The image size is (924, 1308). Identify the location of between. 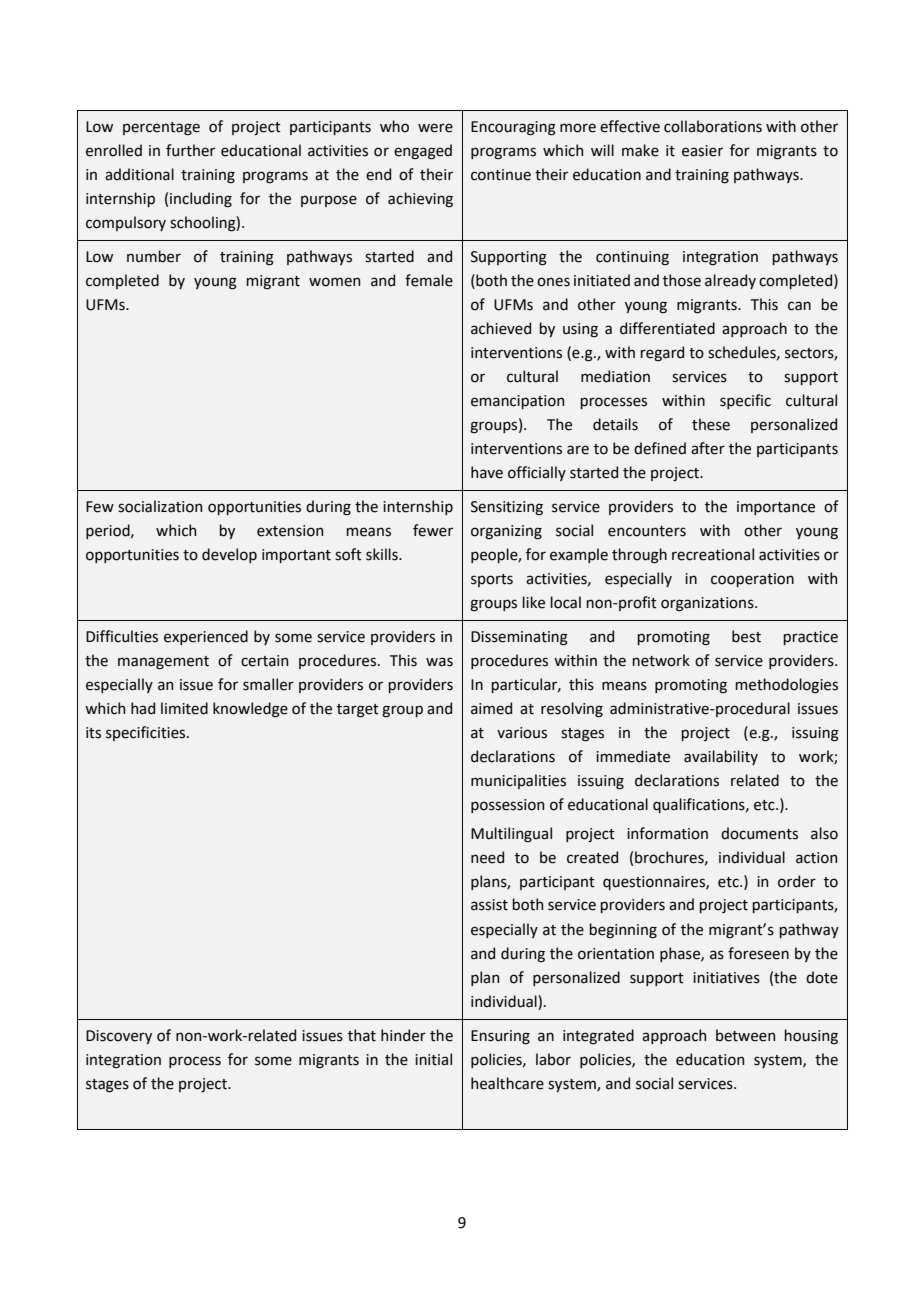
(745, 1035).
